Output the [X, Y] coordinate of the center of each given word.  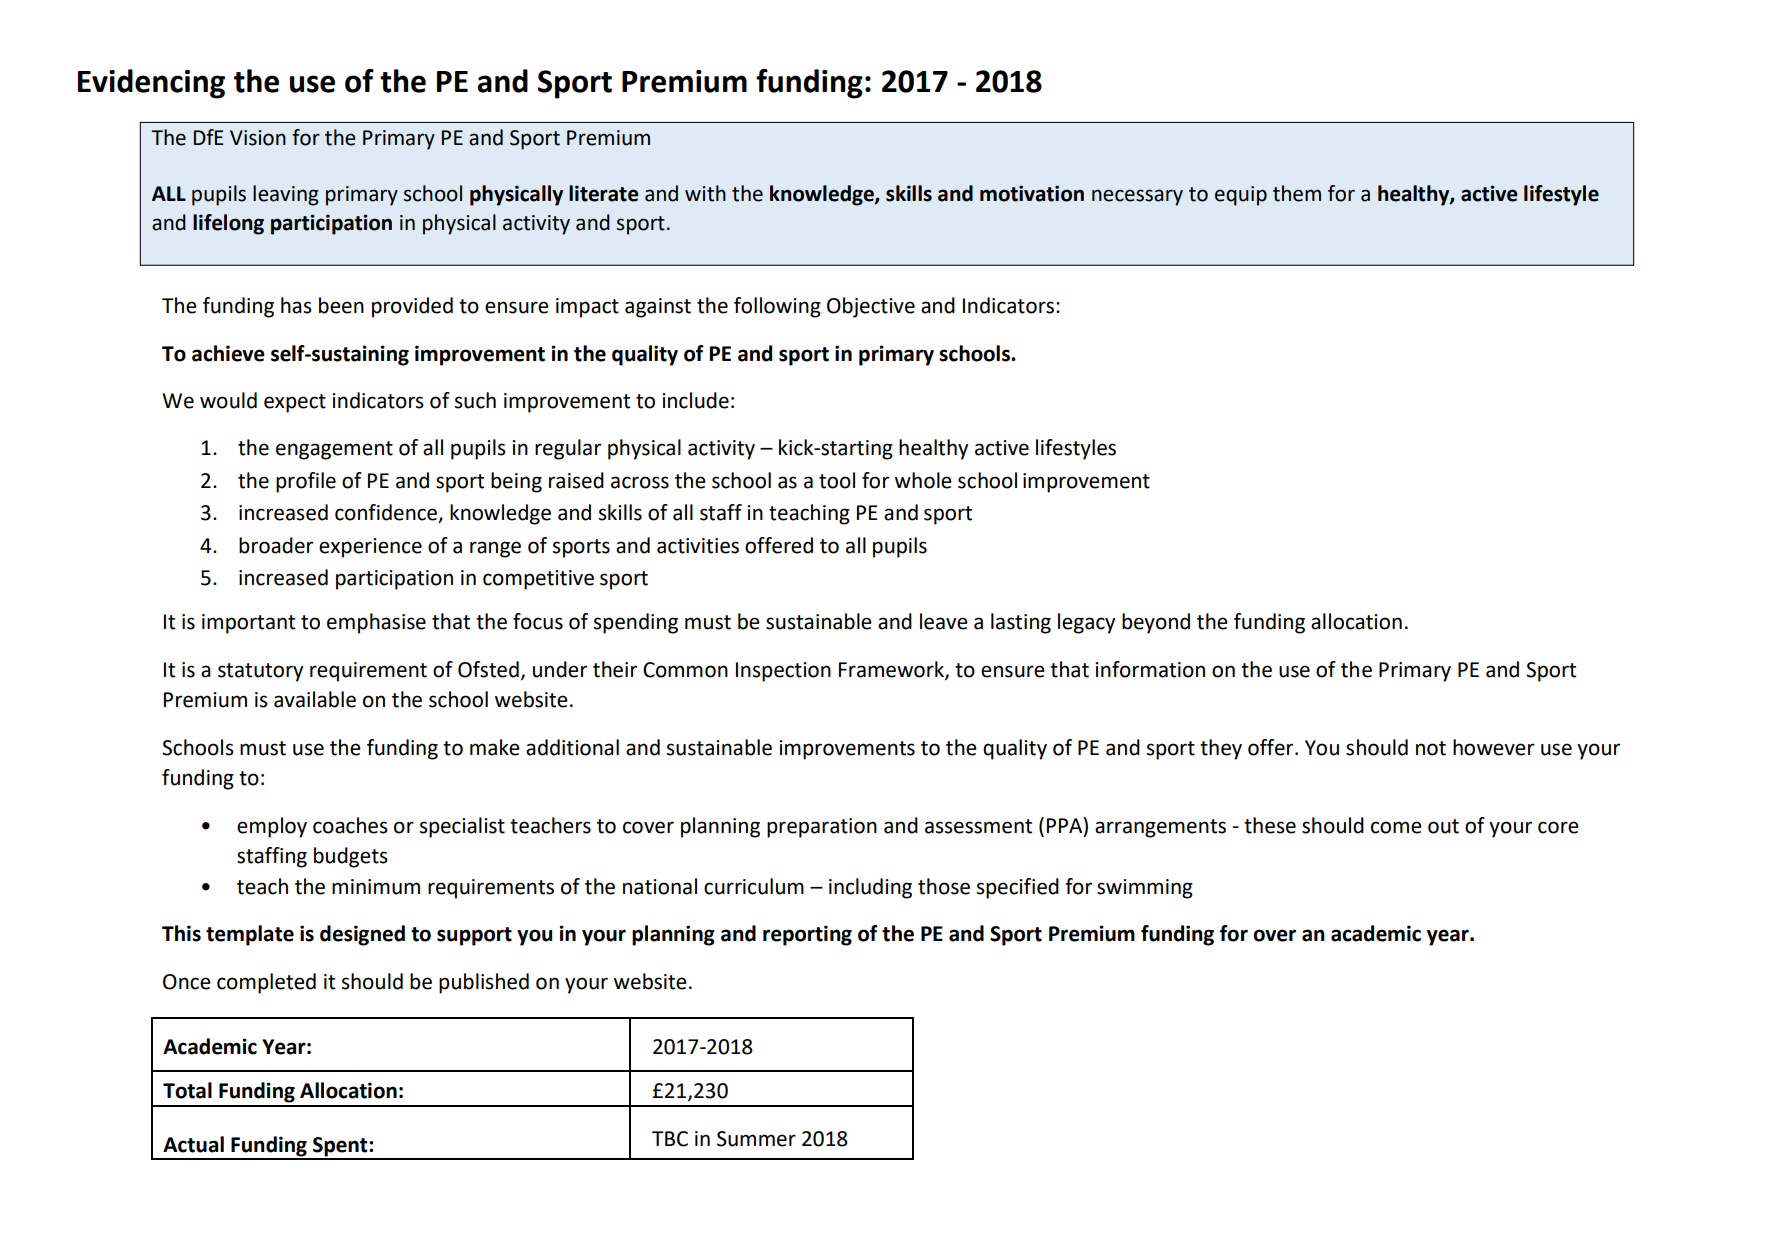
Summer [756, 1139]
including [870, 888]
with [705, 193]
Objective [871, 307]
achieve [228, 353]
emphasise [376, 623]
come [1396, 827]
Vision [258, 138]
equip [1241, 196]
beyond [1156, 623]
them [1297, 193]
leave [944, 621]
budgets [351, 857]
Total [187, 1090]
